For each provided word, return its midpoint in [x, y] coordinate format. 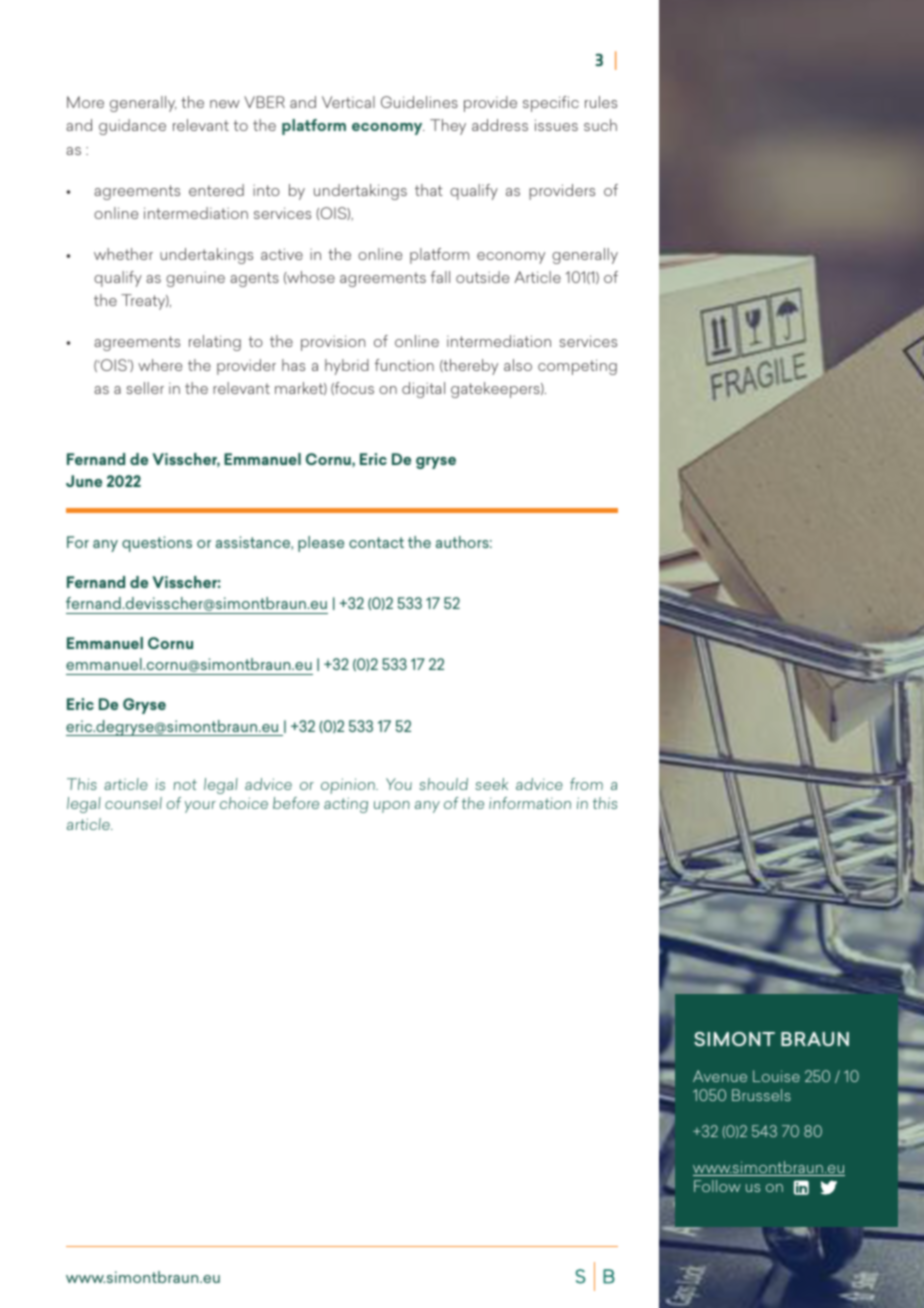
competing [577, 367]
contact [376, 542]
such [600, 125]
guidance [132, 127]
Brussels [761, 1095]
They [448, 127]
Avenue [720, 1076]
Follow [717, 1186]
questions [157, 544]
